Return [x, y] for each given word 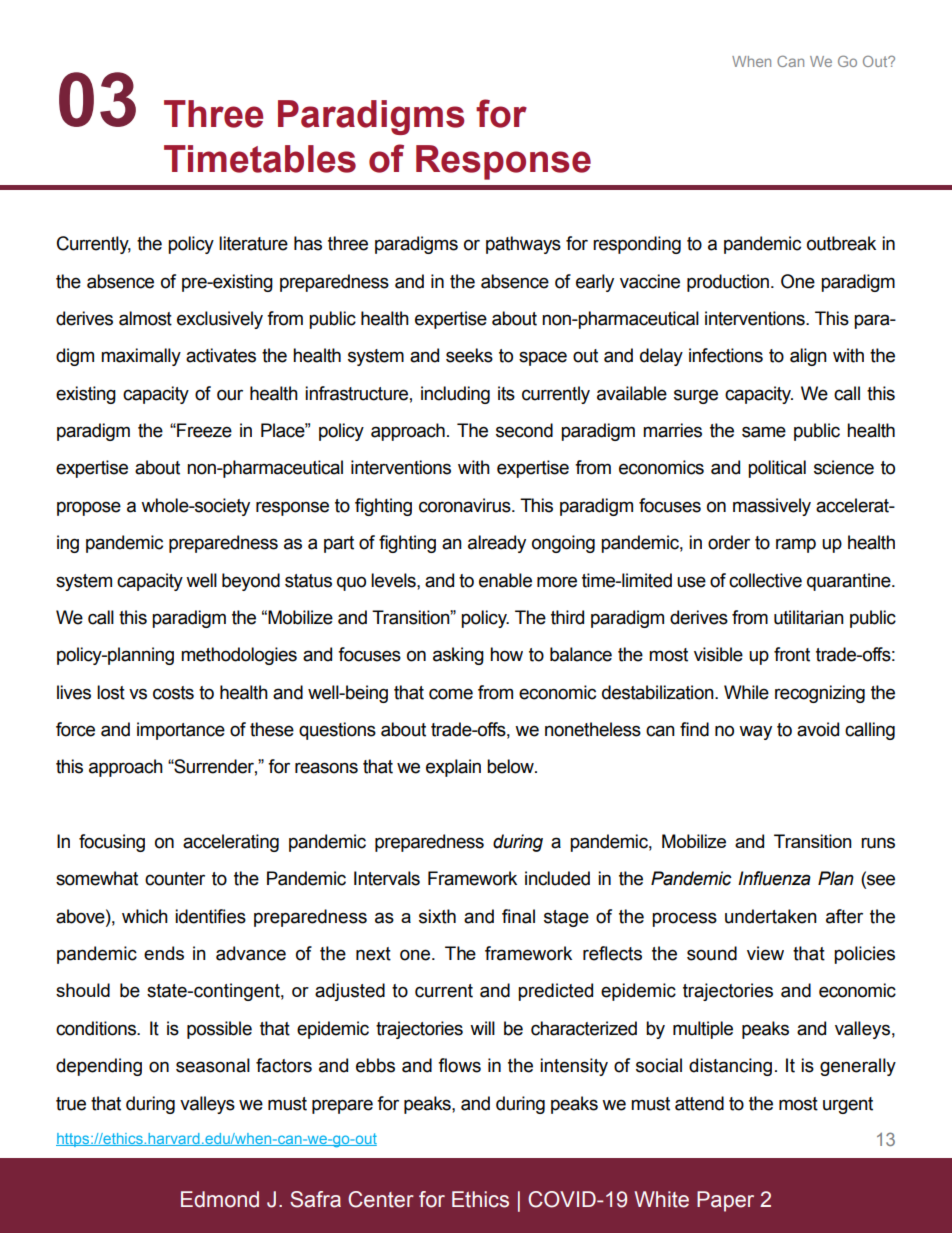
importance [181, 731]
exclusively [220, 320]
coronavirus [466, 505]
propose [89, 508]
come [451, 694]
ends [164, 953]
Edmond [220, 1199]
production [728, 283]
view [765, 953]
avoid [818, 729]
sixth [437, 916]
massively [772, 507]
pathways [523, 245]
